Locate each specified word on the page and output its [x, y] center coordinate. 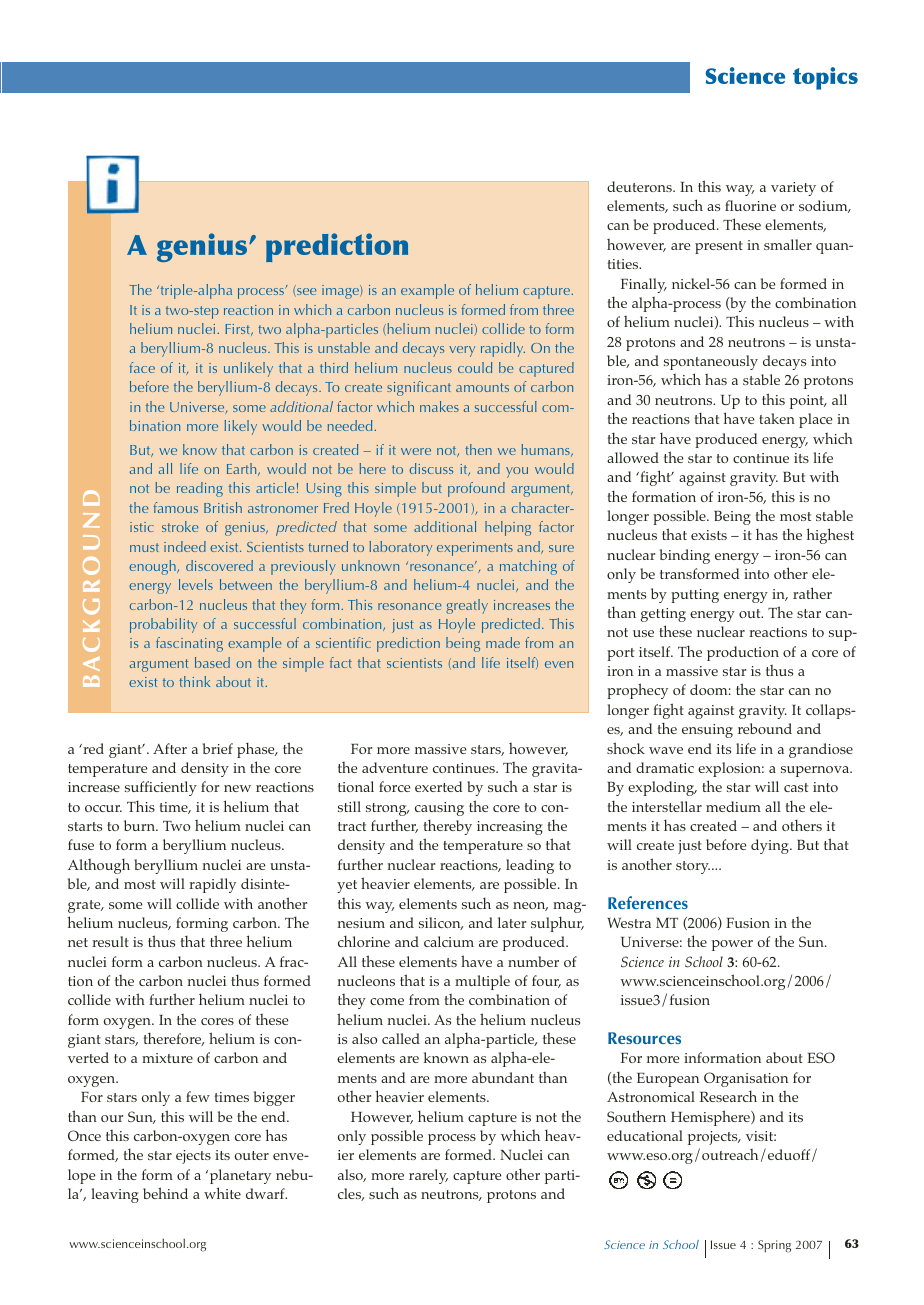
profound [476, 489]
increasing [510, 828]
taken [777, 418]
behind [165, 1193]
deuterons [640, 186]
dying [771, 846]
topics [825, 78]
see [305, 292]
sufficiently [161, 788]
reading [200, 489]
